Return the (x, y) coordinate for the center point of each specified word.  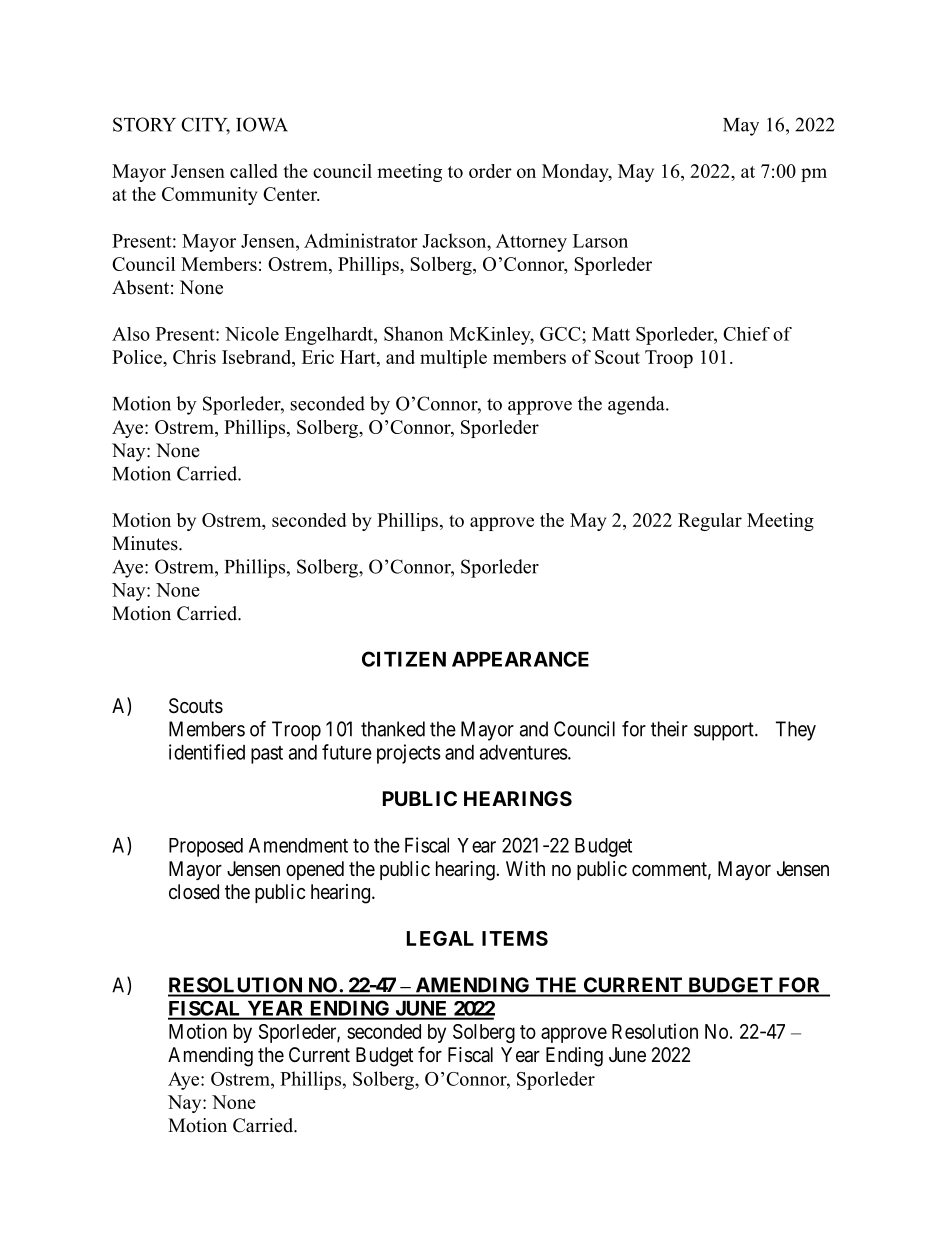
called (254, 171)
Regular (710, 522)
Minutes (146, 543)
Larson (600, 241)
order (490, 171)
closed (194, 892)
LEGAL (440, 938)
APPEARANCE (520, 659)
